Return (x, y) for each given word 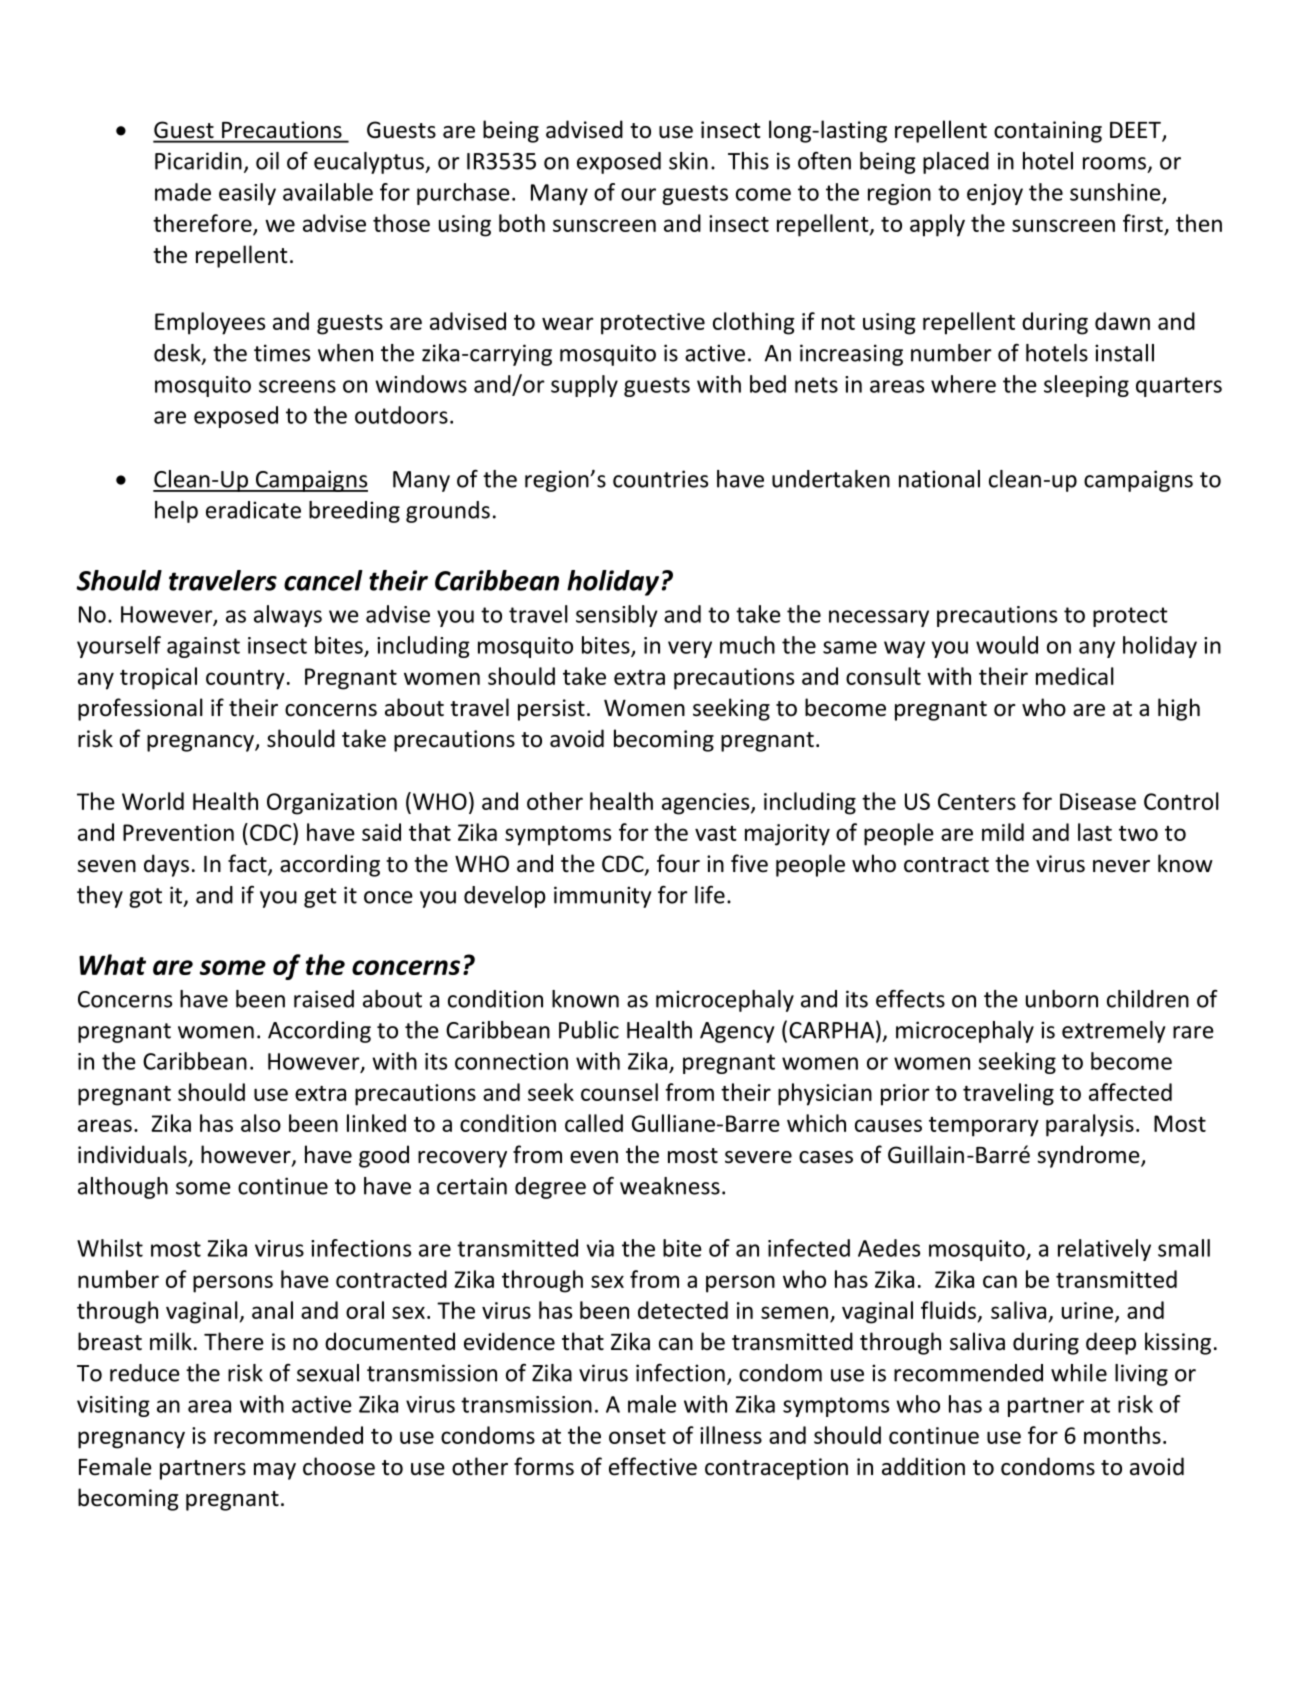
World (153, 801)
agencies (707, 804)
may (275, 1471)
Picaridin (198, 161)
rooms (1114, 163)
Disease (1098, 801)
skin (688, 161)
